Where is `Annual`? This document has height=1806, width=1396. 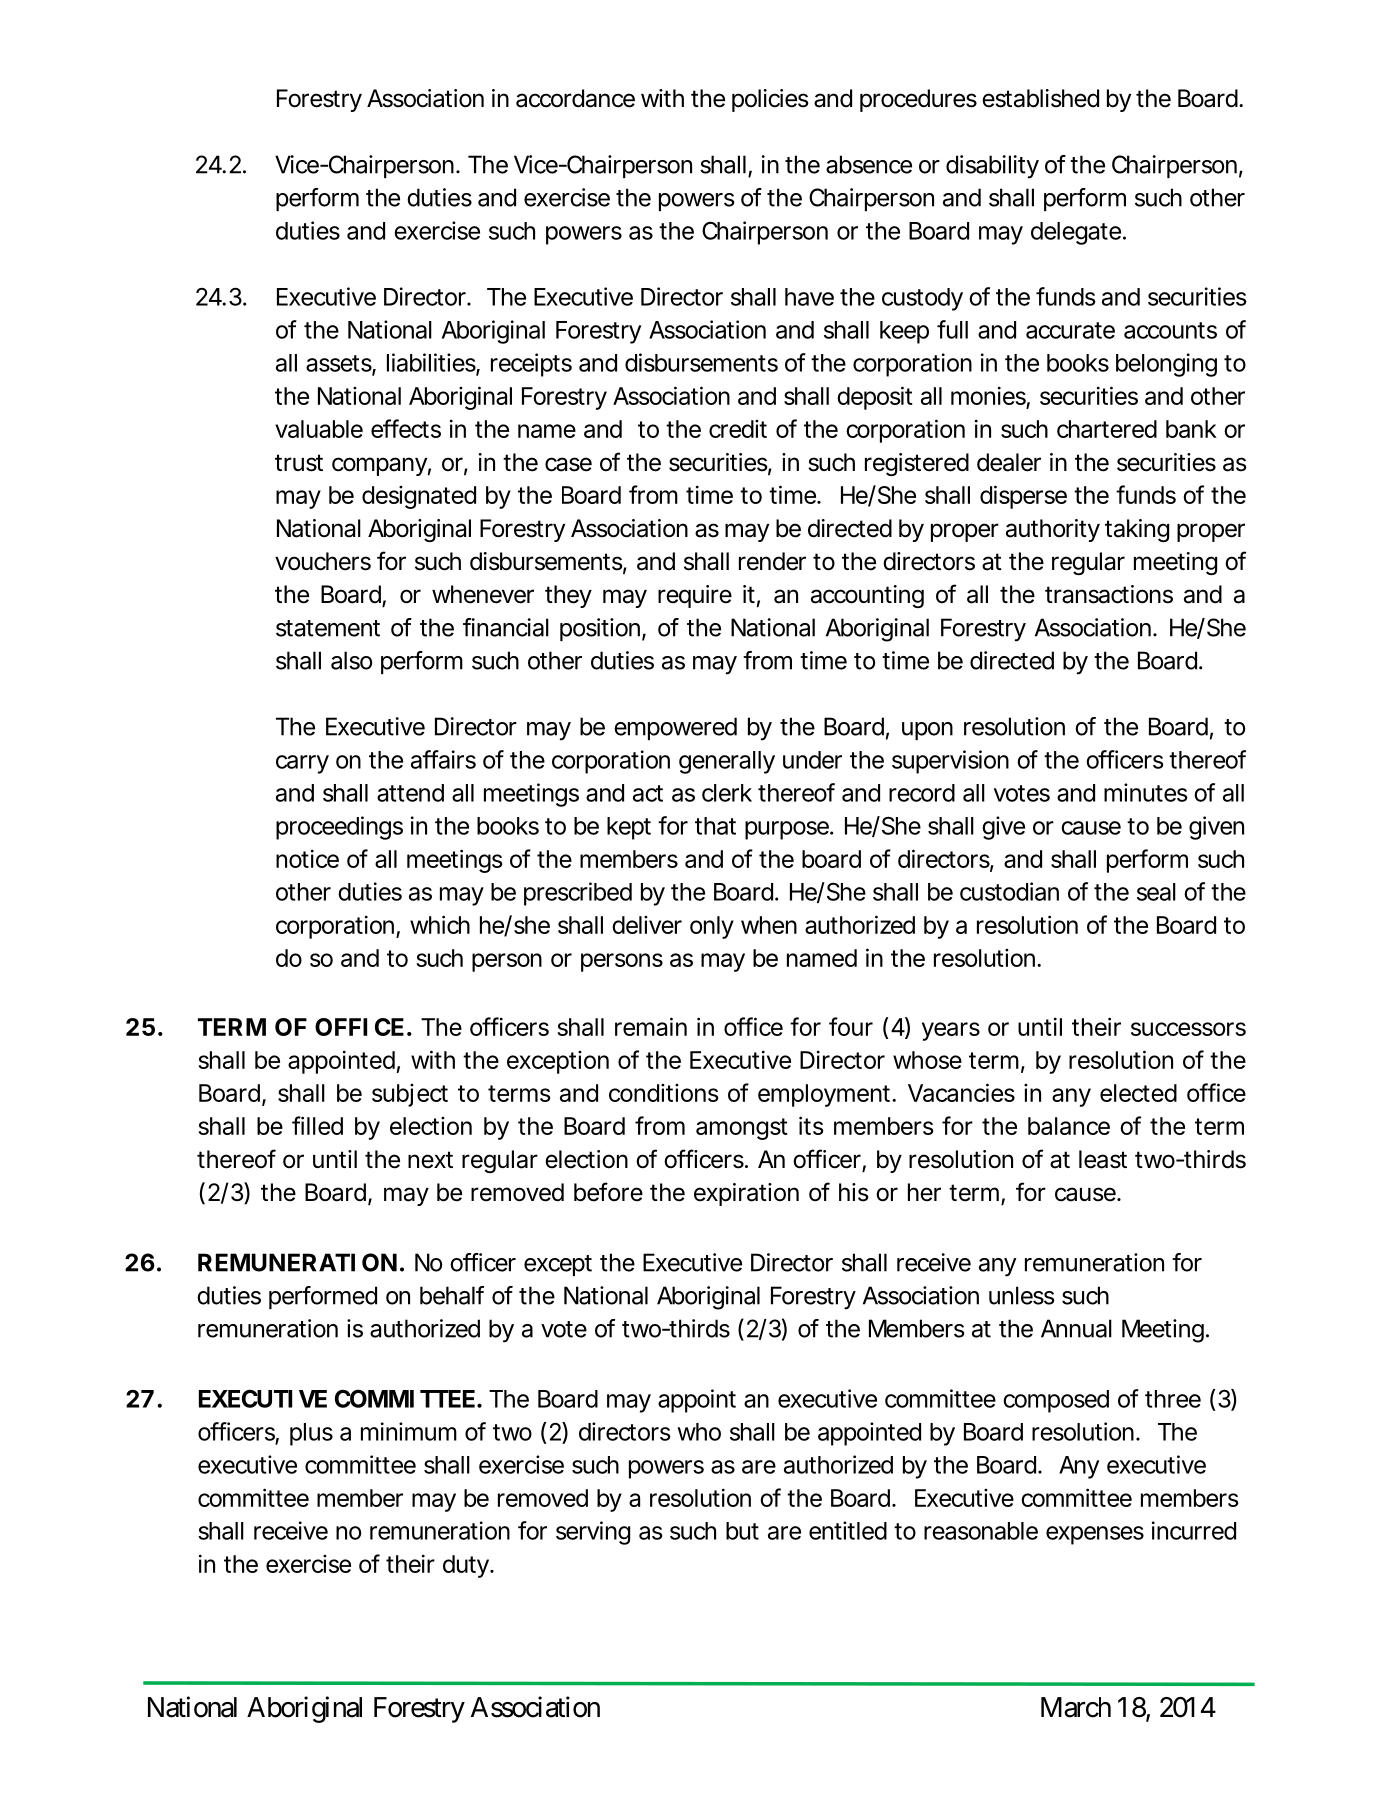
Annual is located at coordinates (1076, 1328).
